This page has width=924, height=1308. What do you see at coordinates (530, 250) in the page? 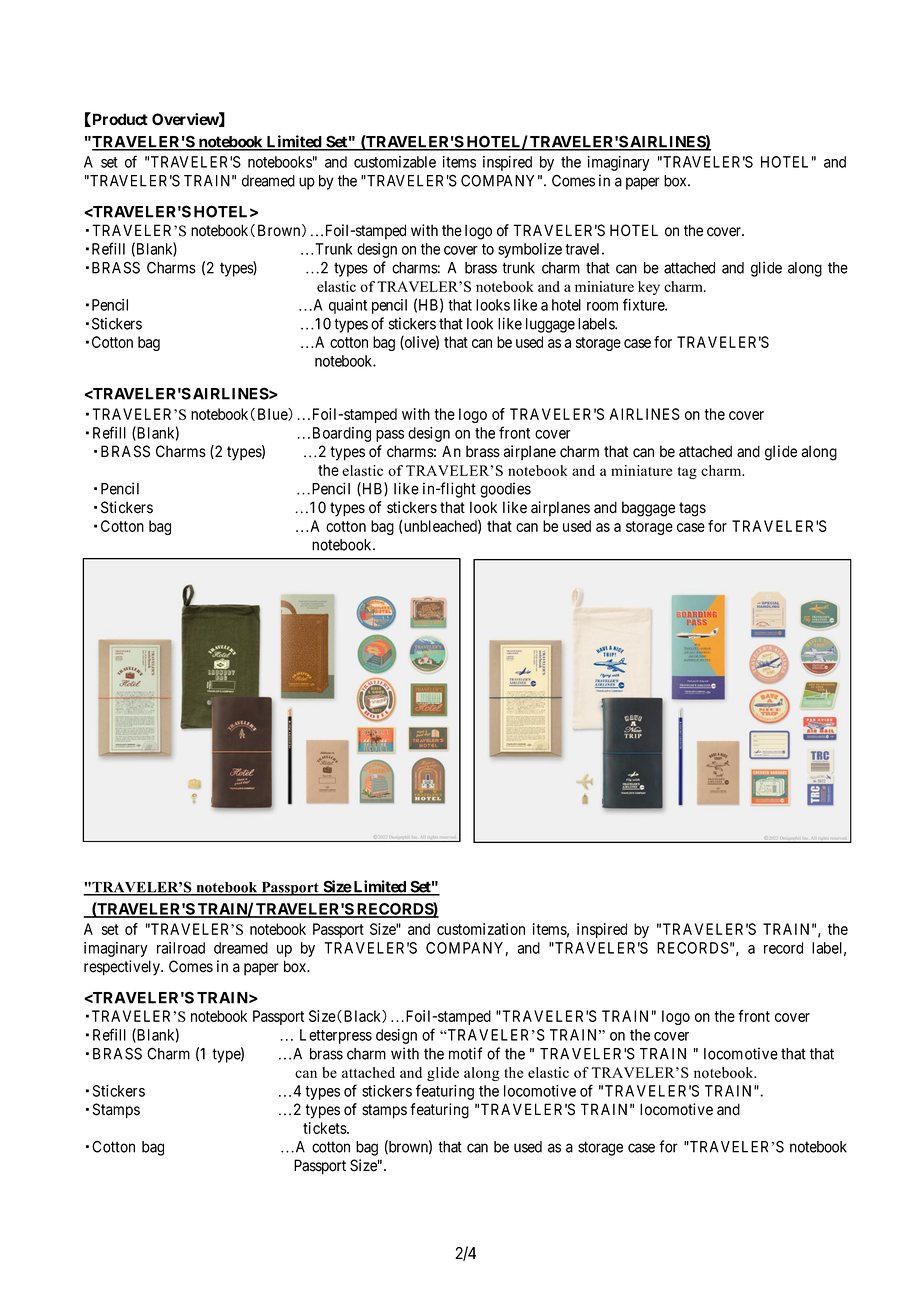
I see `symbolize` at bounding box center [530, 250].
